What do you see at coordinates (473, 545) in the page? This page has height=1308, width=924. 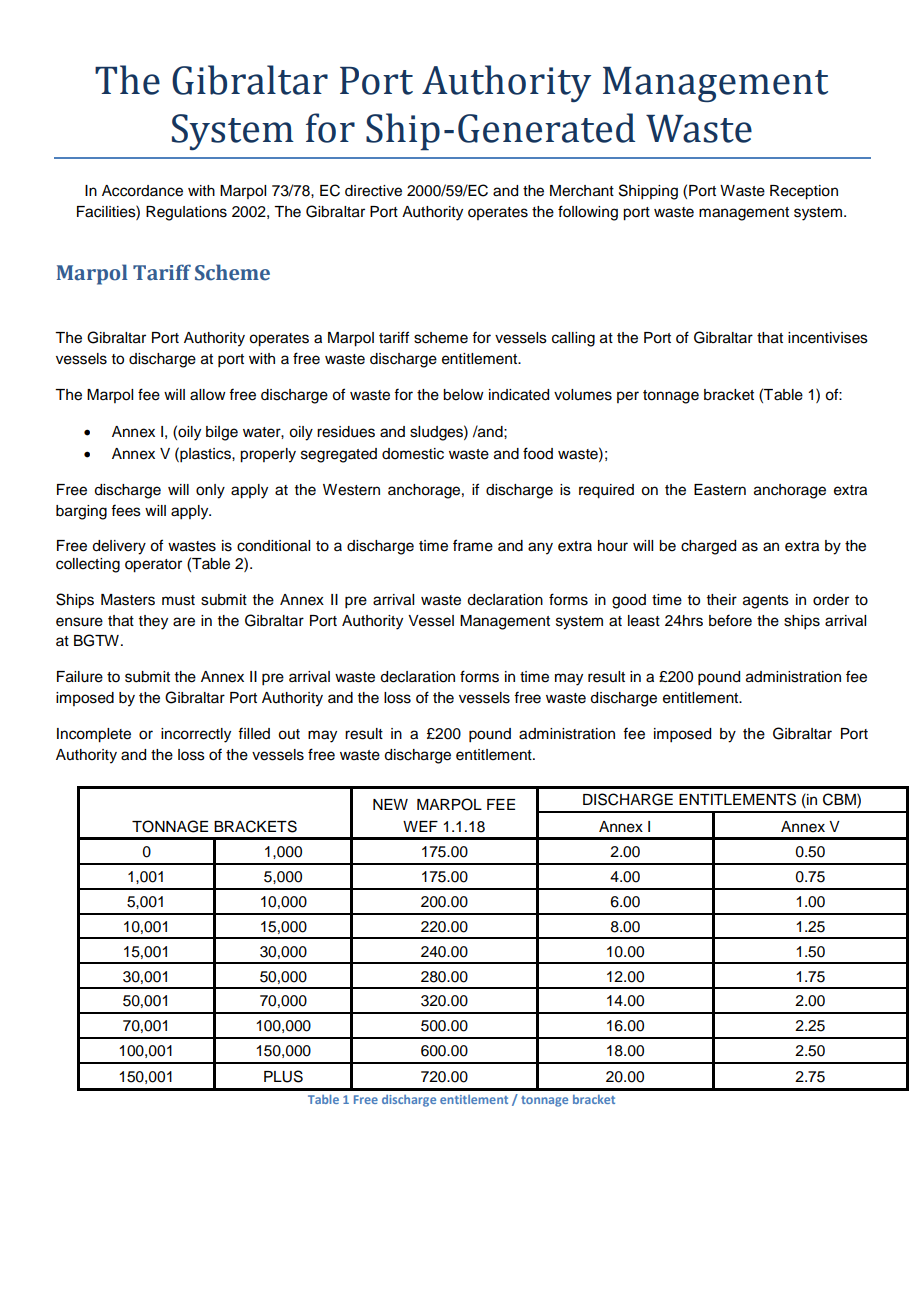 I see `frame` at bounding box center [473, 545].
